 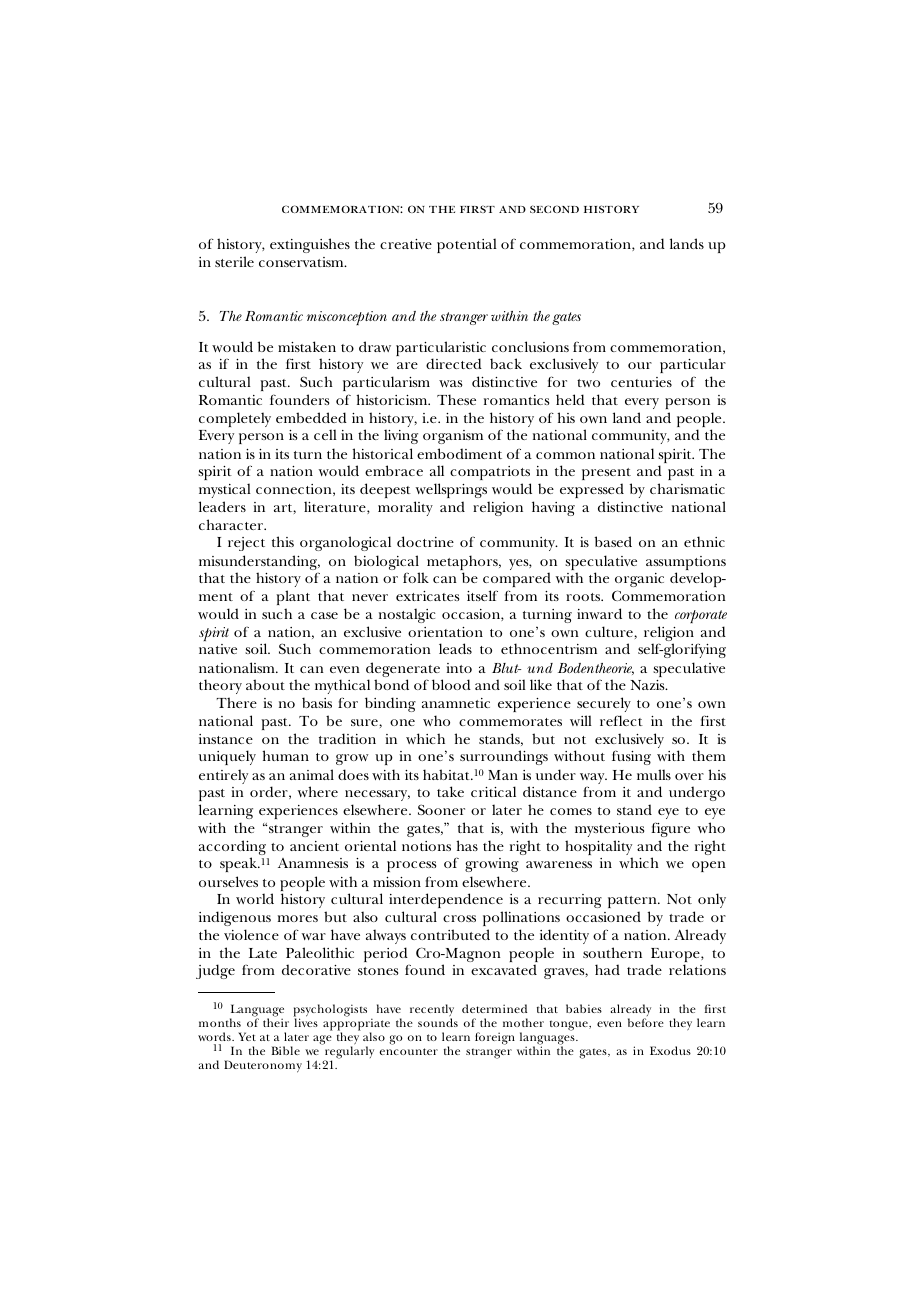 I want to click on potential, so click(x=467, y=245).
